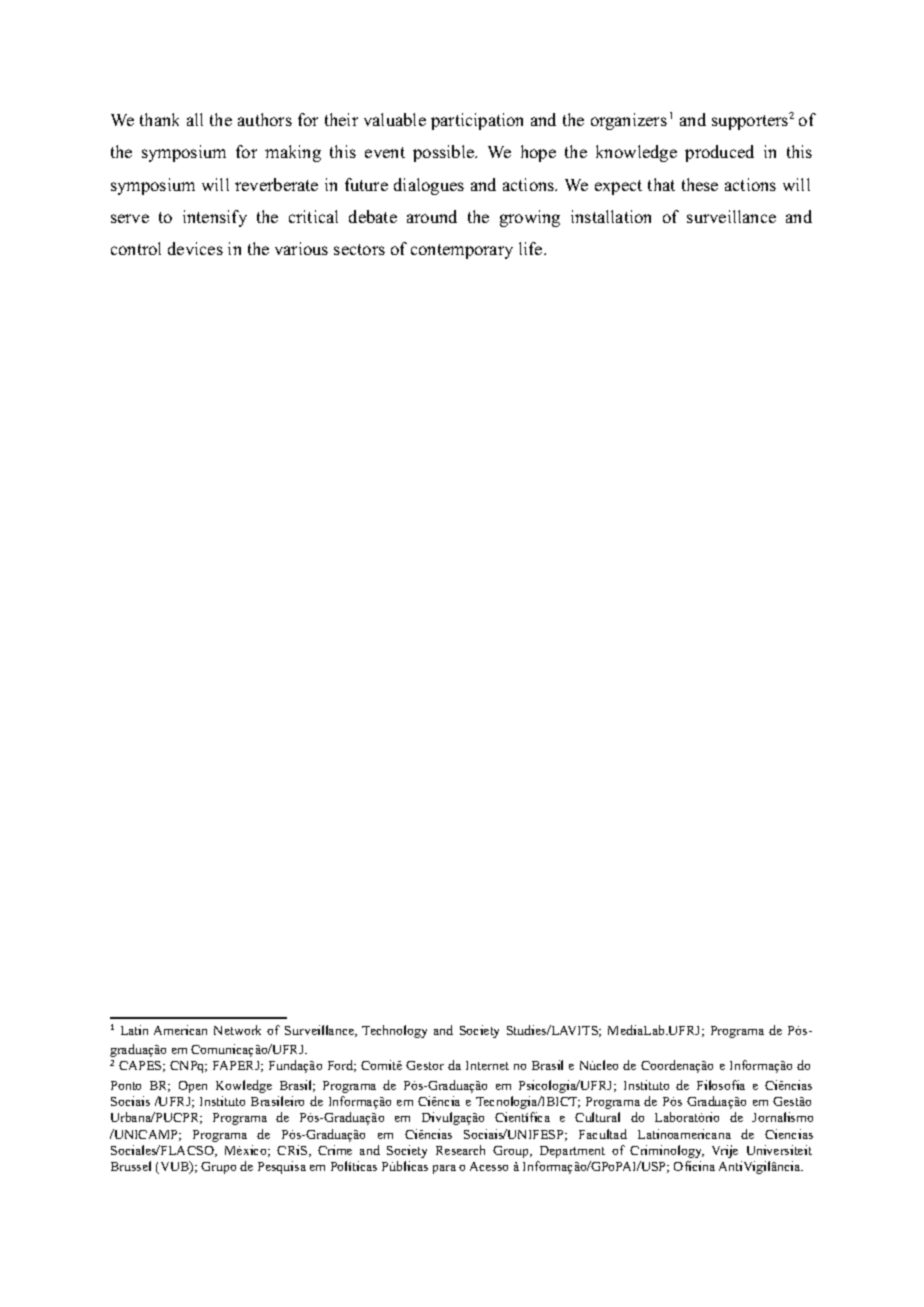  Describe the element at coordinates (597, 1117) in the screenshot. I see `Cultural` at that location.
